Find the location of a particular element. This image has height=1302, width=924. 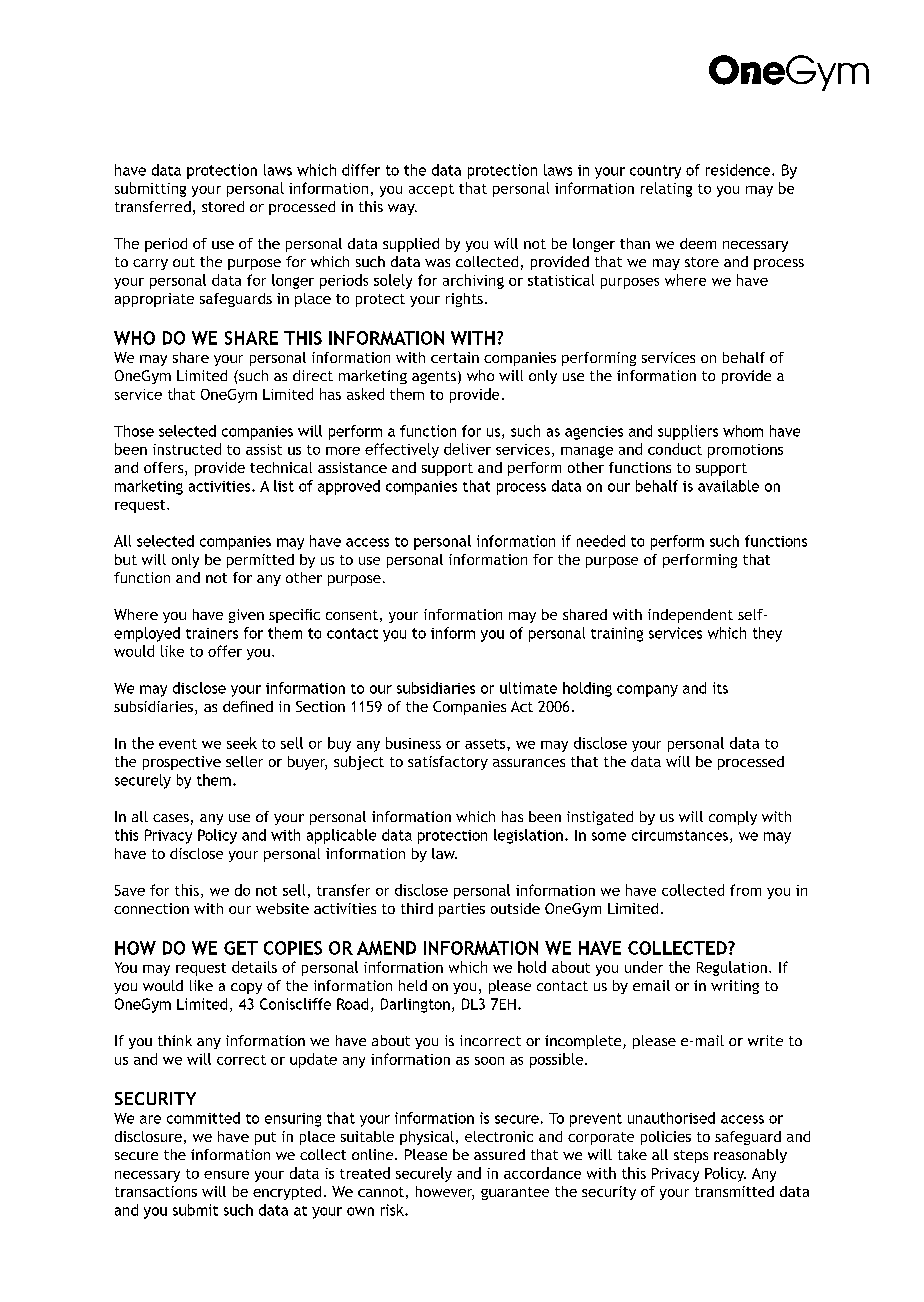

cases is located at coordinates (171, 818).
